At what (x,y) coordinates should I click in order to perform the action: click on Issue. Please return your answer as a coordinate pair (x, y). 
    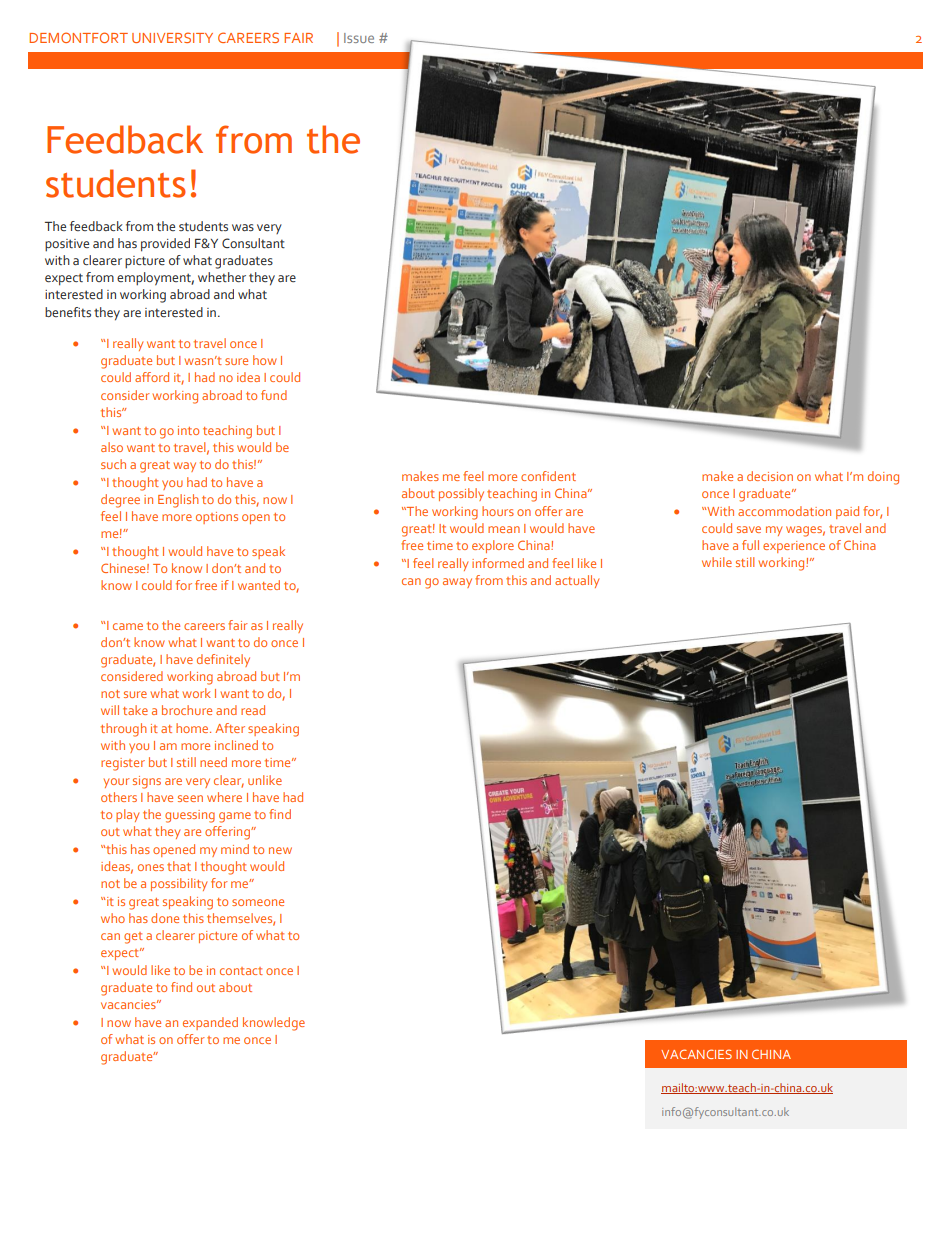
    Looking at the image, I should click on (359, 38).
